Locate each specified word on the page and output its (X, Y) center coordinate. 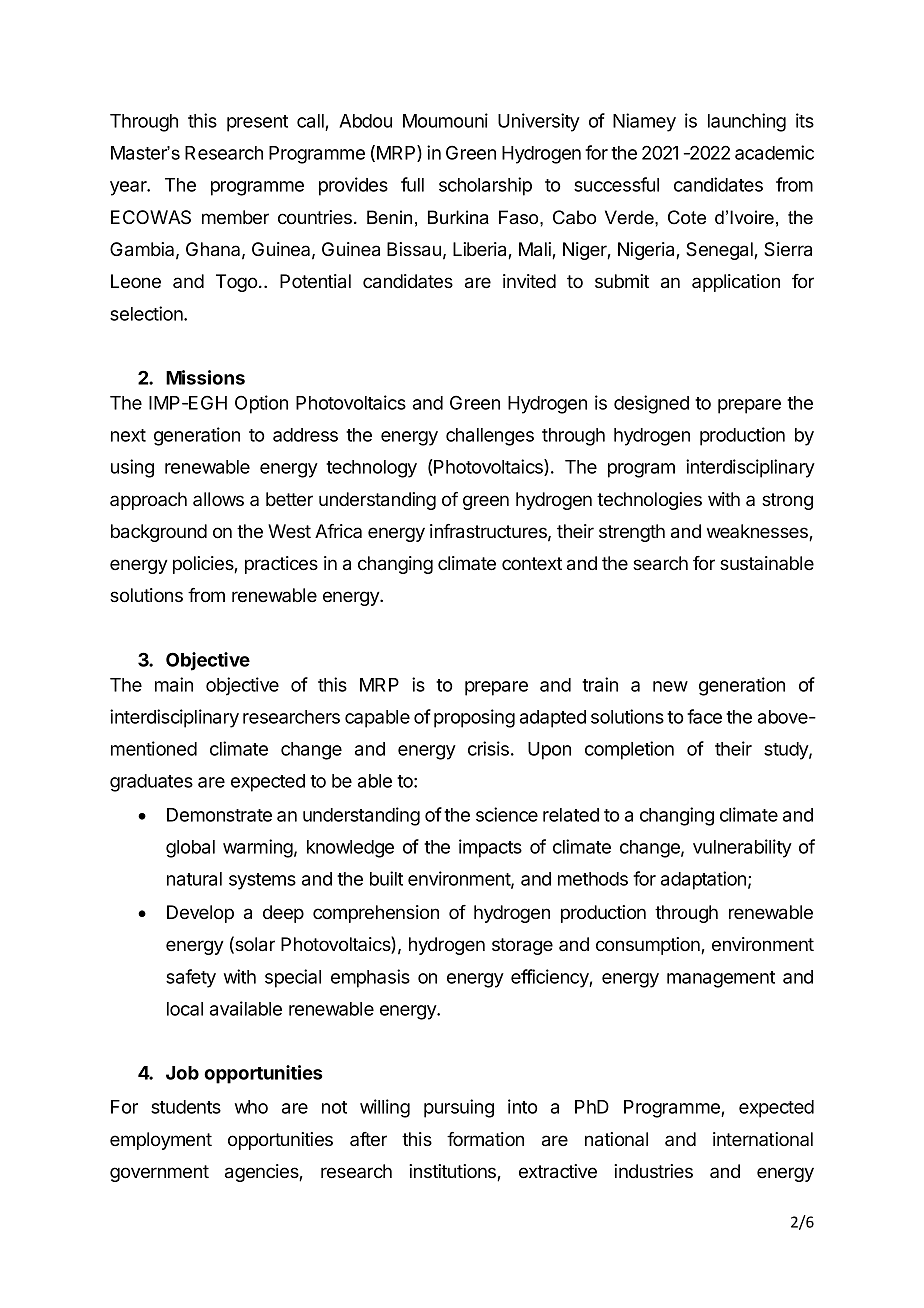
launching (747, 122)
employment (161, 1141)
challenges (490, 437)
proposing (474, 718)
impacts (490, 848)
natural (194, 879)
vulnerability (742, 848)
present (257, 123)
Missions (205, 377)
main (174, 684)
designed (651, 404)
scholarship (485, 186)
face (704, 716)
